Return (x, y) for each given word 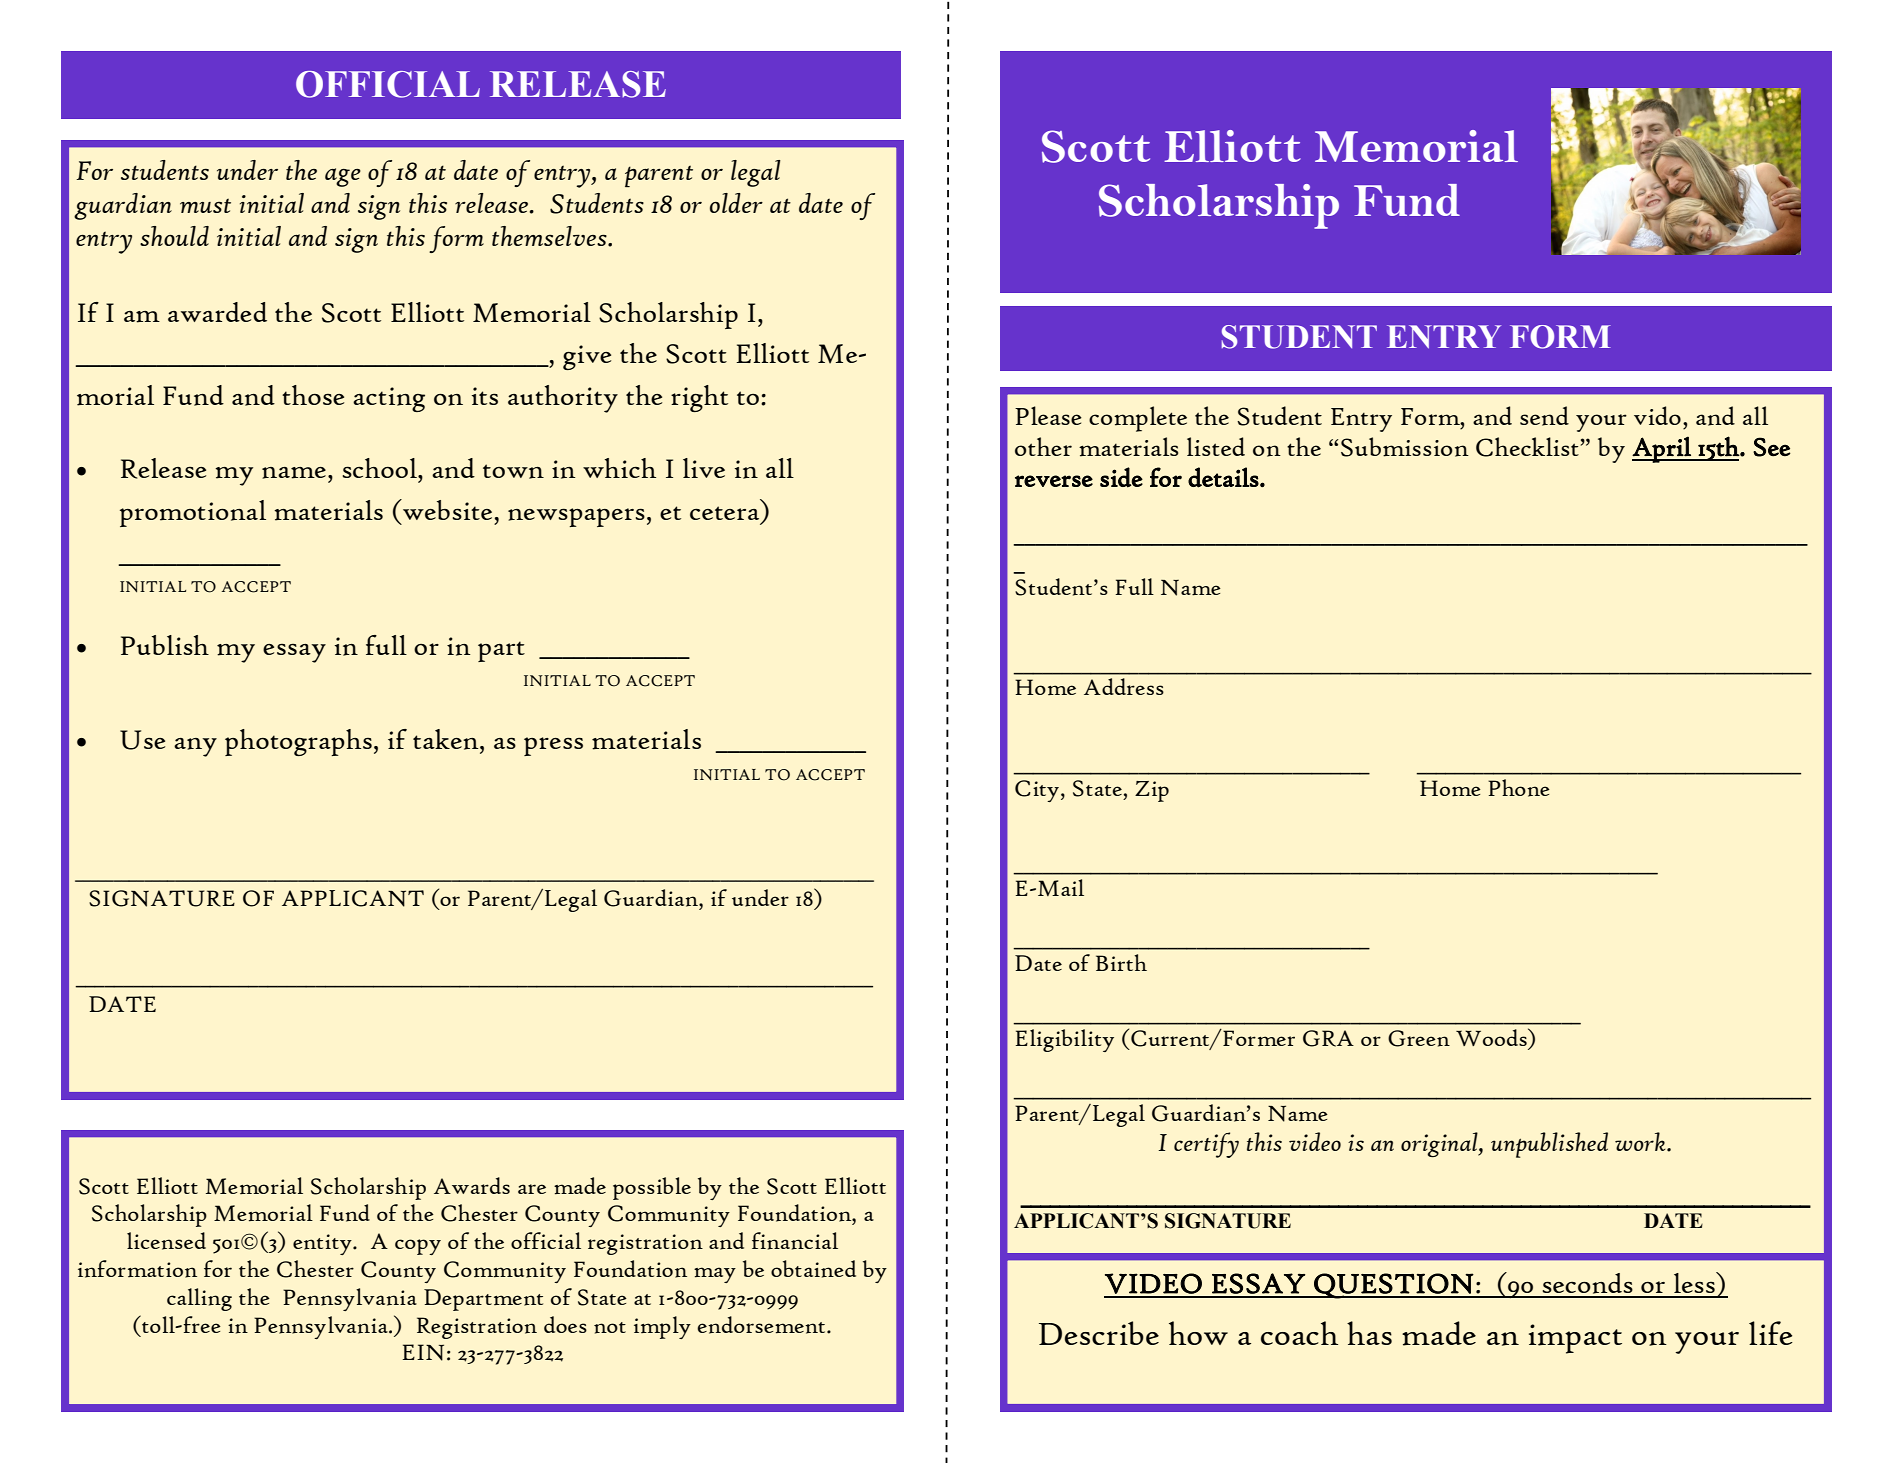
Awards (472, 1185)
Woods (1492, 1038)
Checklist (1527, 447)
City (1037, 791)
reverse (1054, 481)
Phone (1519, 788)
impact (1575, 1339)
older (736, 203)
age (343, 177)
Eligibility (1065, 1040)
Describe (1099, 1333)
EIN (423, 1352)
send (1544, 416)
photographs (298, 742)
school (381, 468)
